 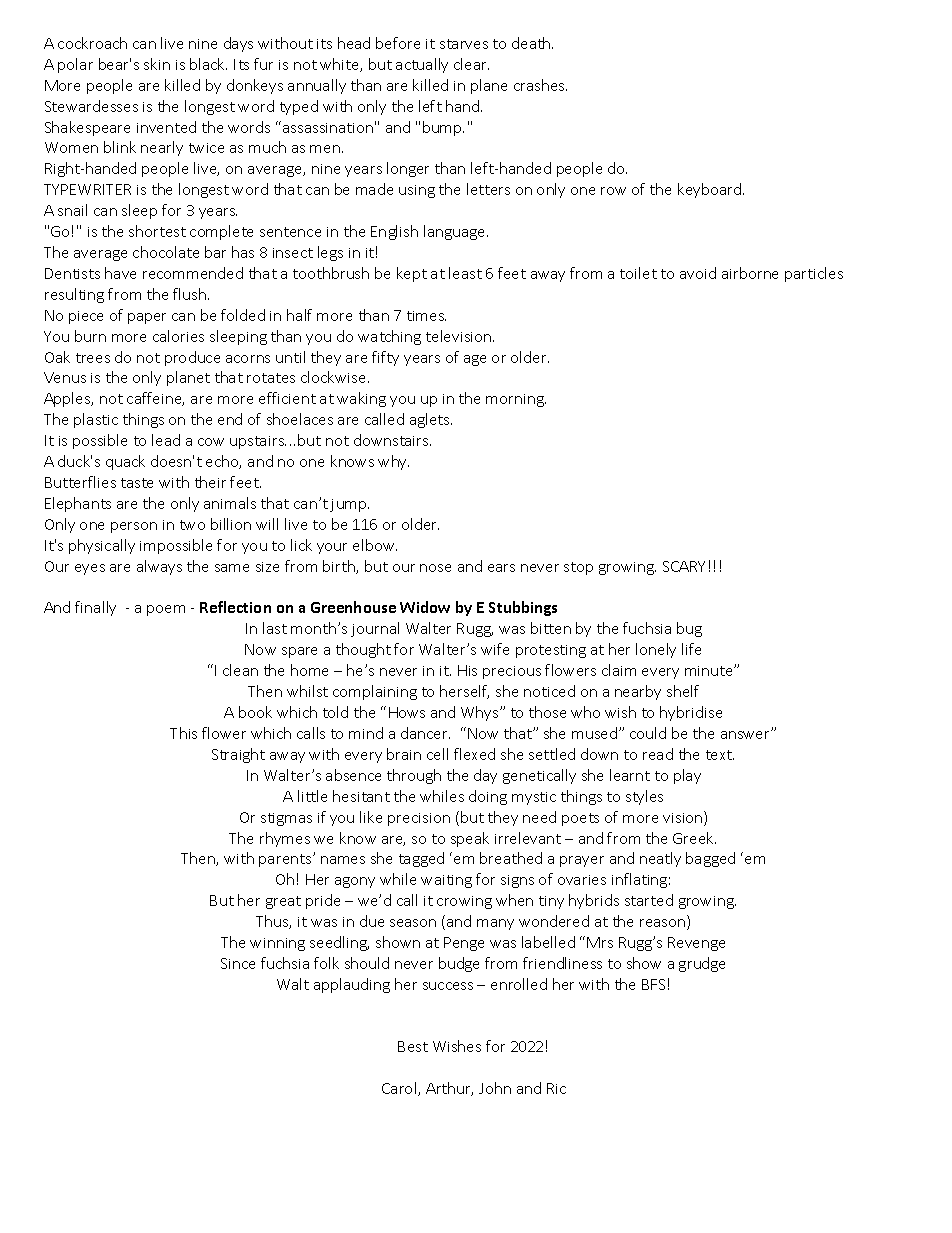 I want to click on keyboard, so click(x=711, y=190).
